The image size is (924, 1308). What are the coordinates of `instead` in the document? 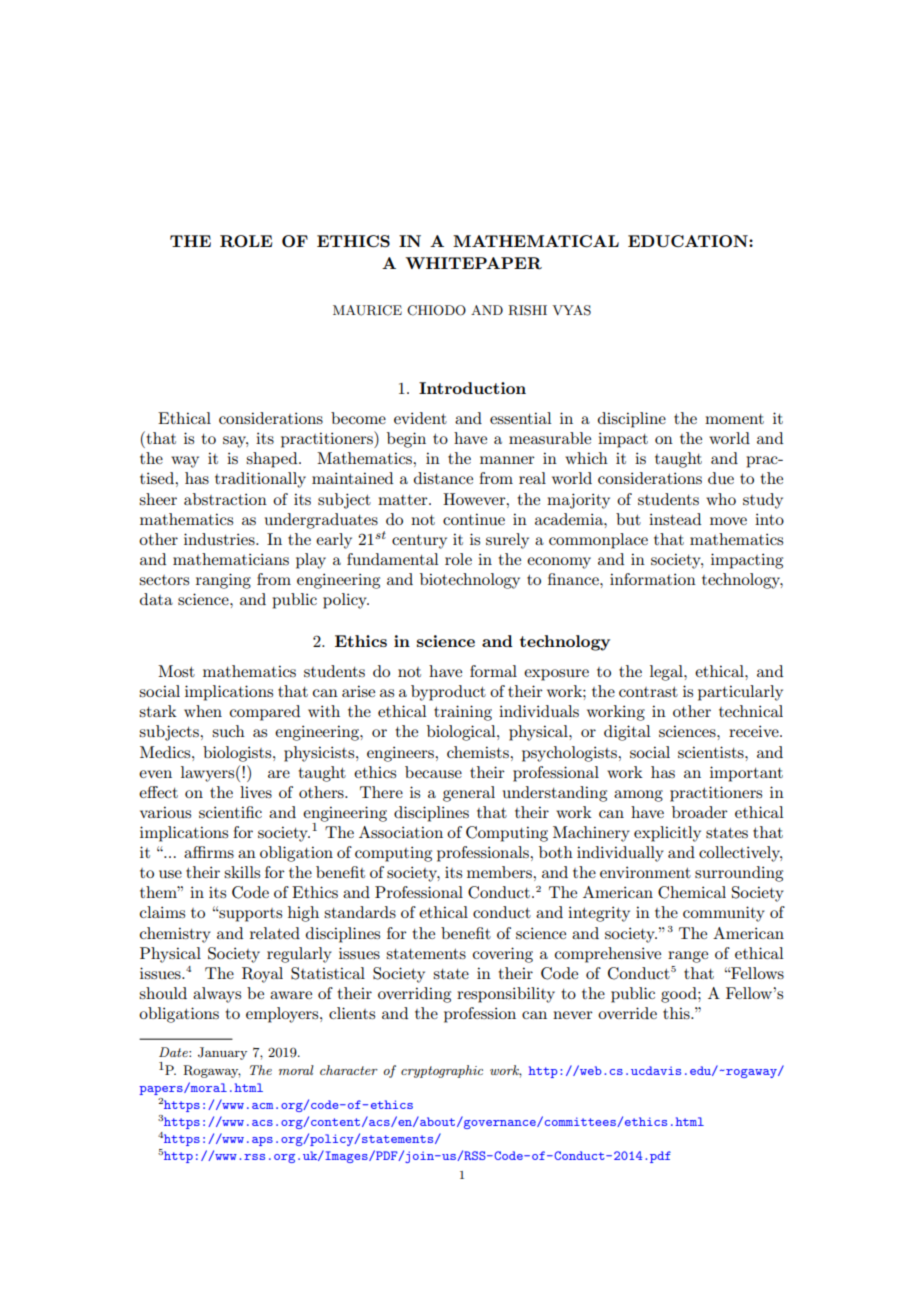 It's located at (675, 519).
